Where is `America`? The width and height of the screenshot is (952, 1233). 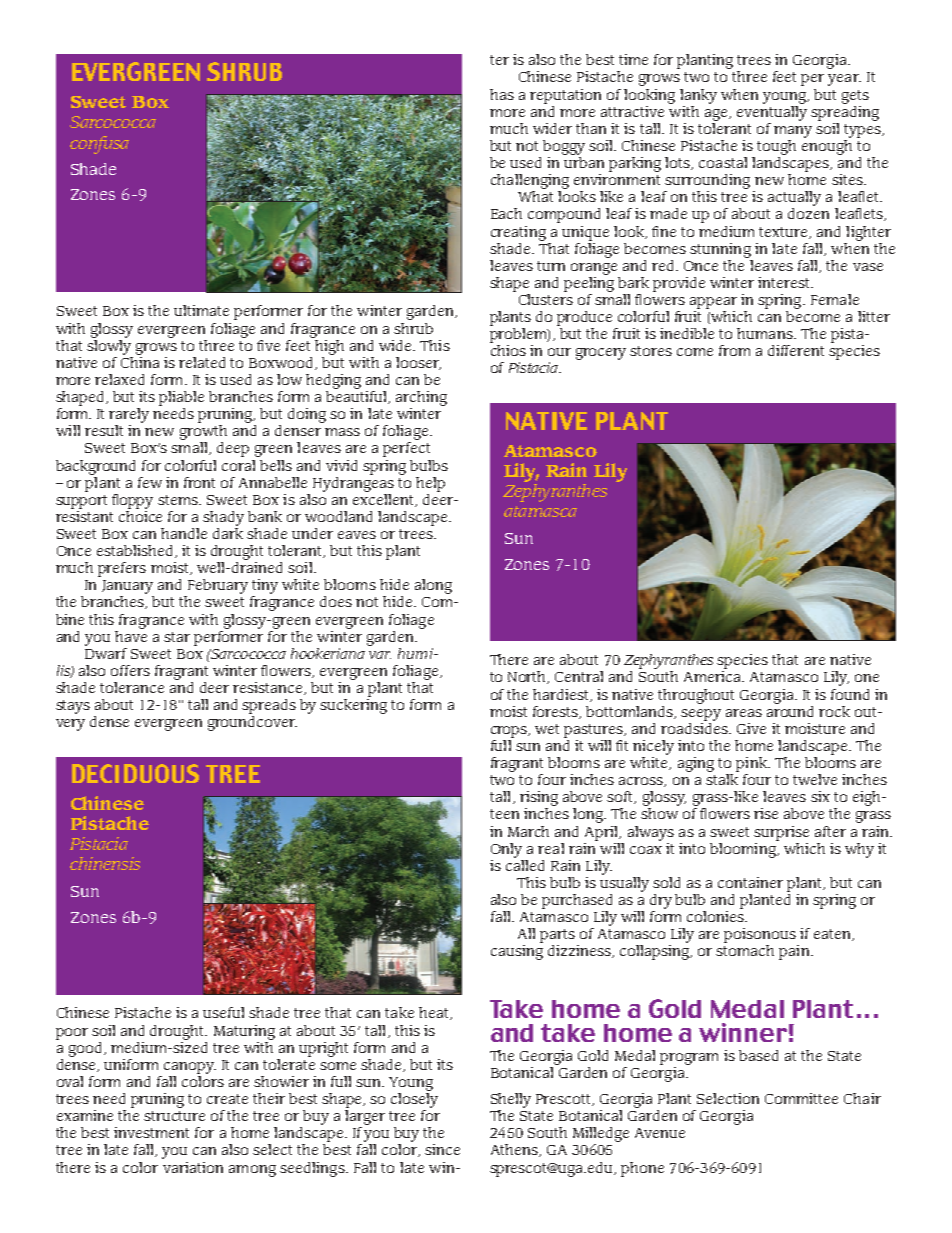 America is located at coordinates (713, 676).
